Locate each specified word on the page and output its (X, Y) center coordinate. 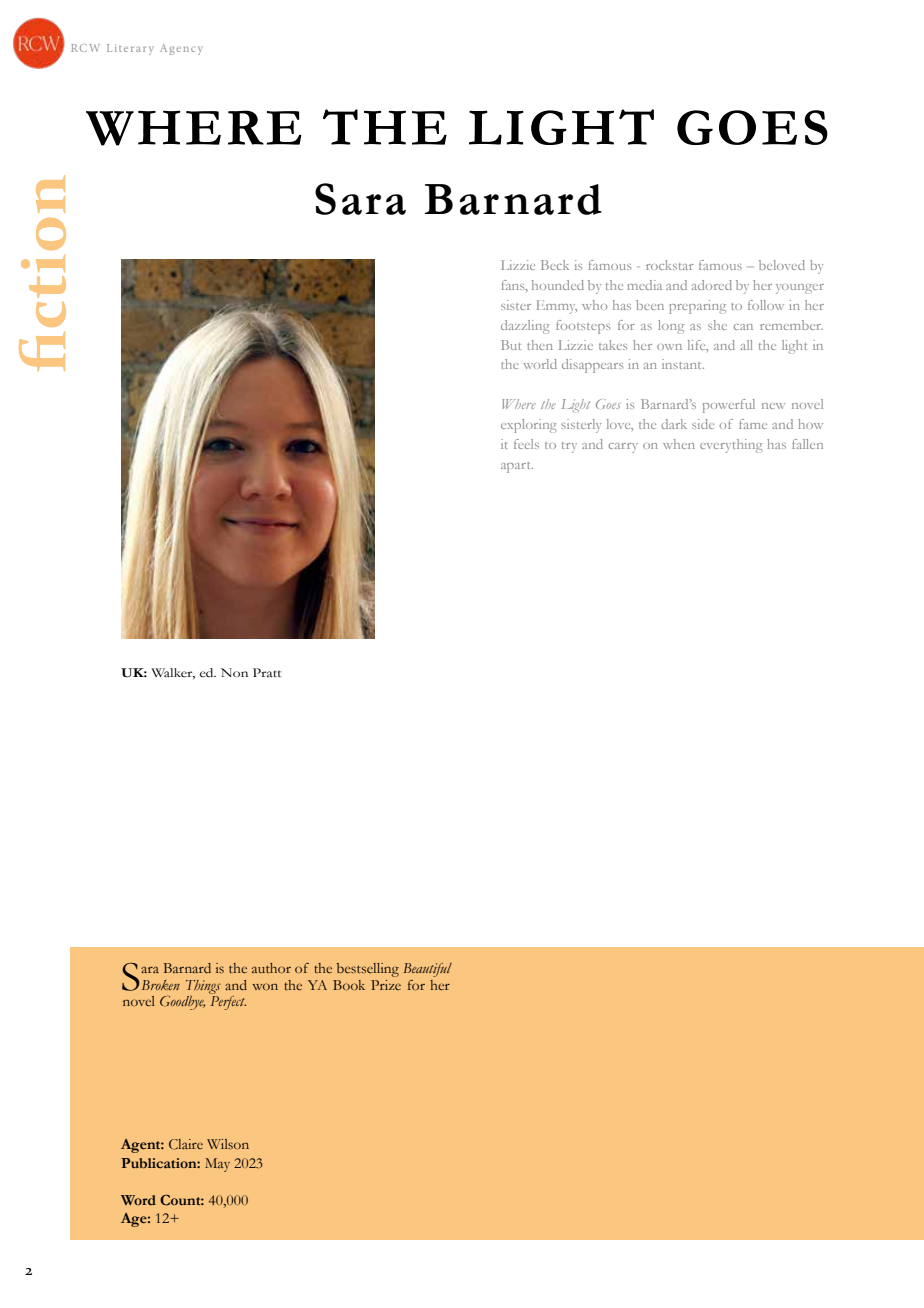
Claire (186, 1144)
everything (731, 446)
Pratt (267, 673)
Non (234, 673)
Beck (555, 265)
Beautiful (427, 970)
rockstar (670, 265)
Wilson (228, 1144)
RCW (85, 48)
